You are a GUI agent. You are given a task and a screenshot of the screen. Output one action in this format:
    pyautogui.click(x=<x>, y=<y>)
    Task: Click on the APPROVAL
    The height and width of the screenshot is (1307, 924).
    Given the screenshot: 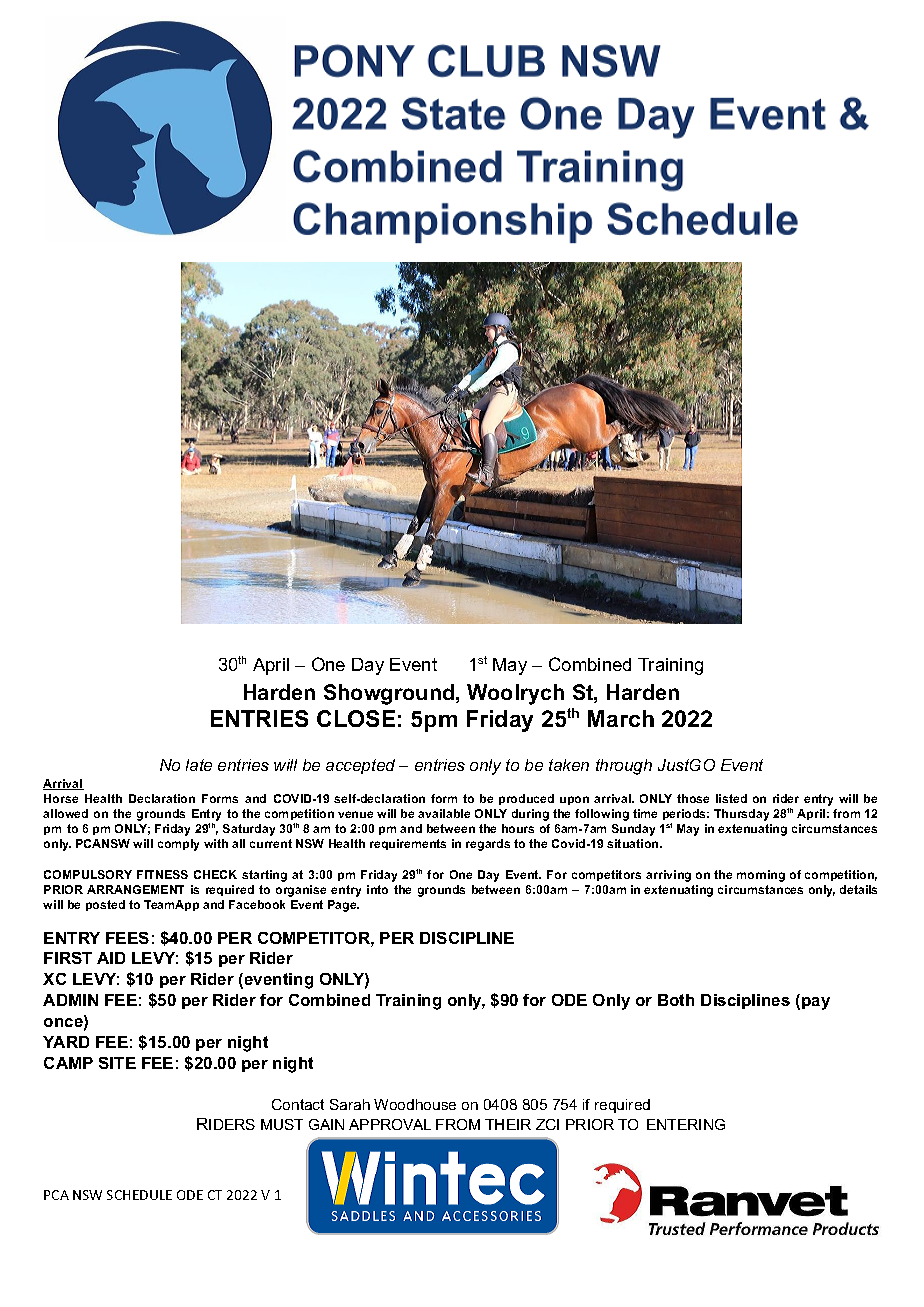 What is the action you would take?
    pyautogui.click(x=390, y=1124)
